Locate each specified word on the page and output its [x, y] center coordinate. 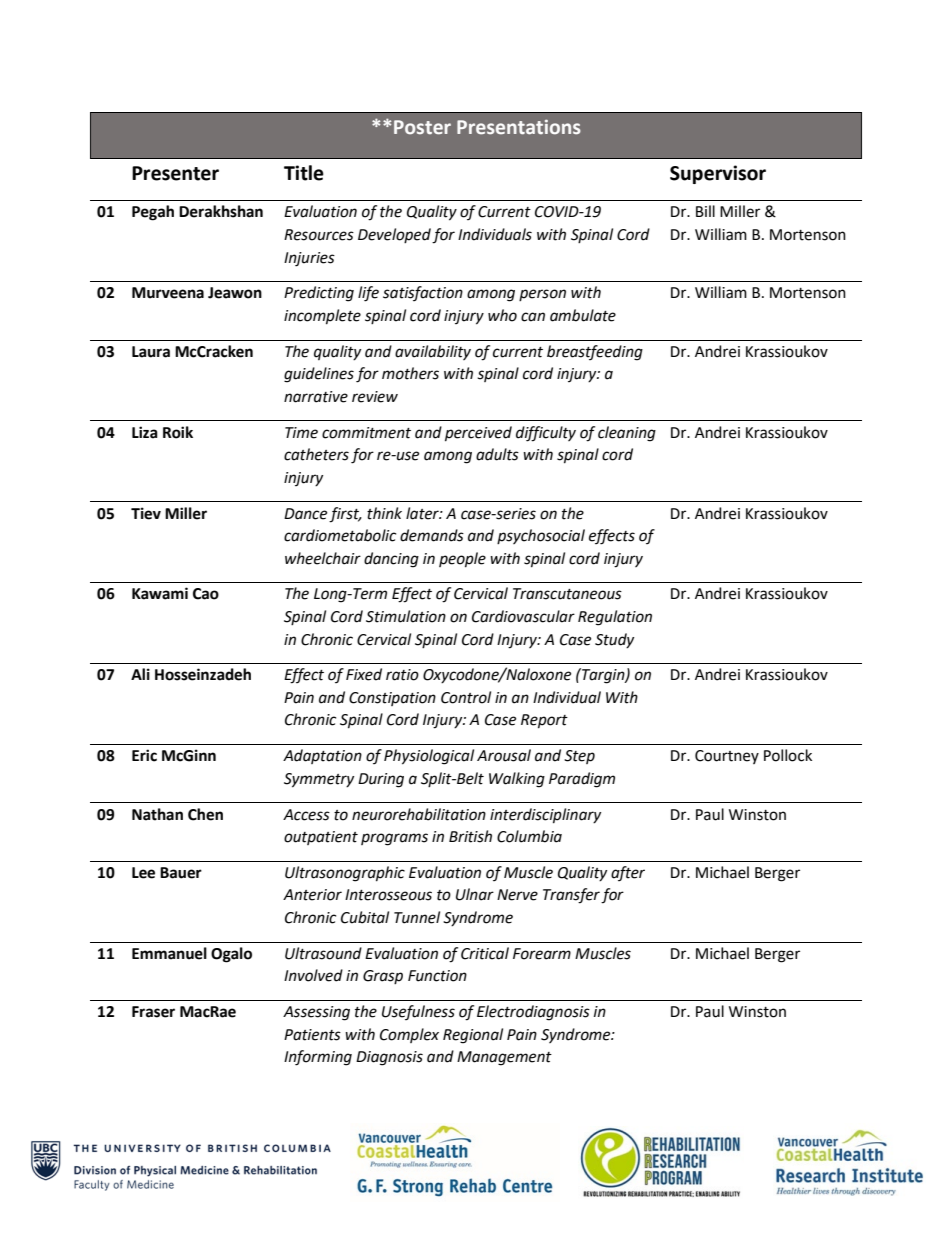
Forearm [542, 954]
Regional [473, 1036]
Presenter [175, 173]
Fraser [153, 1012]
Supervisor [718, 174]
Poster [422, 127]
